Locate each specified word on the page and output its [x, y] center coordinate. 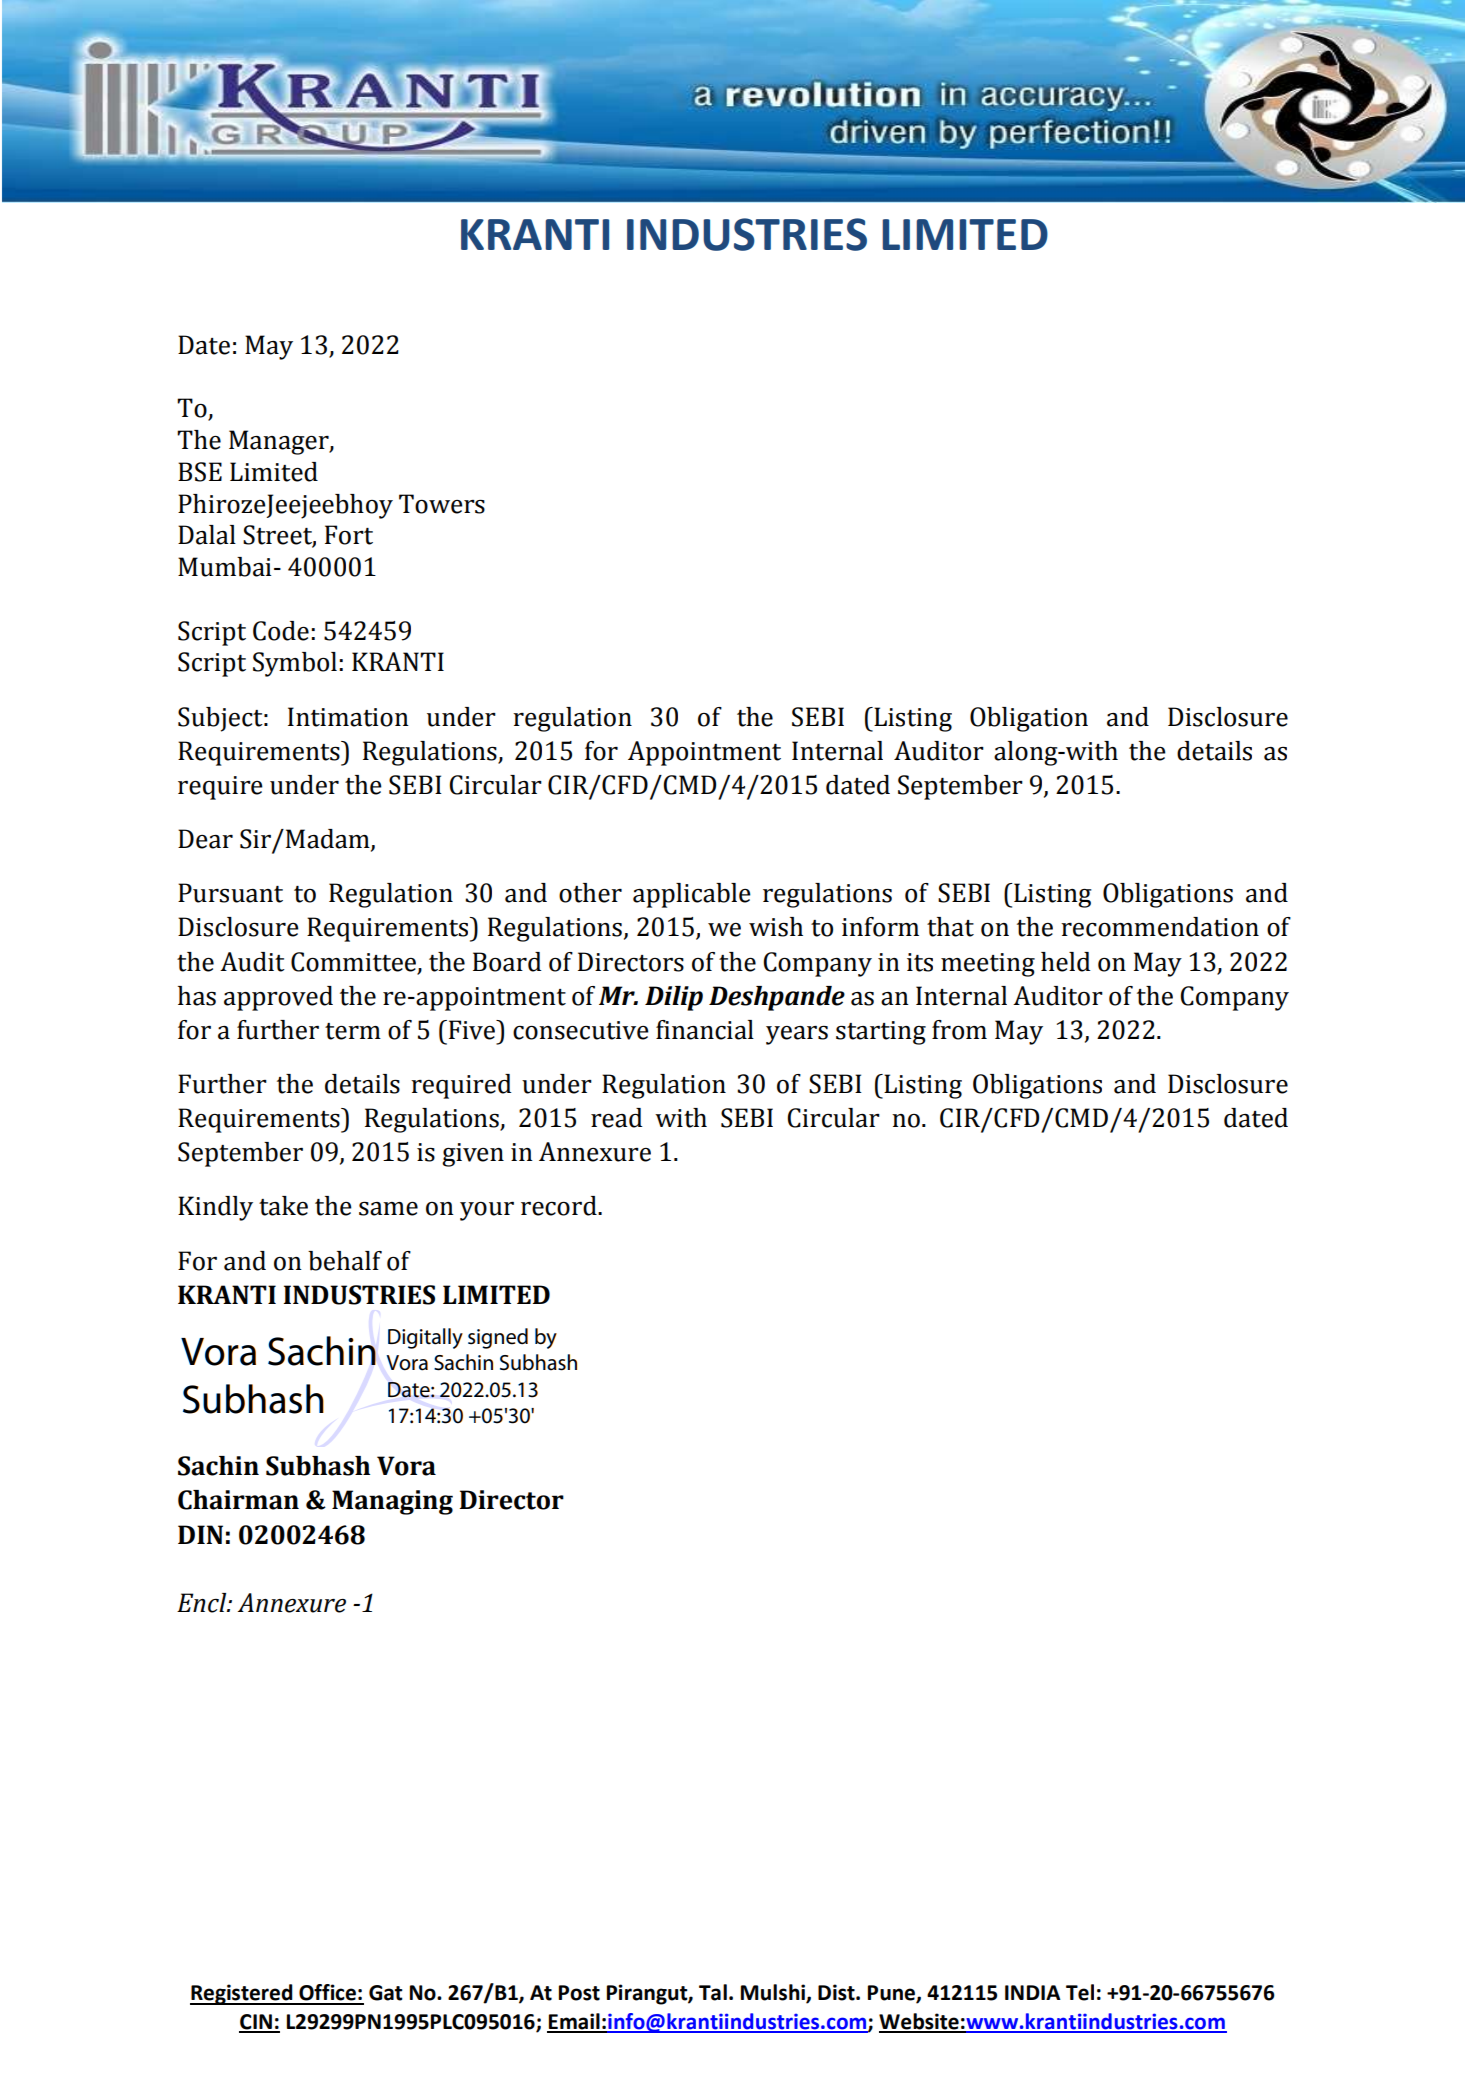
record [560, 1206]
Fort [349, 535]
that [950, 927]
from [959, 1030]
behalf [345, 1261]
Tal [713, 1992]
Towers [442, 504]
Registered [242, 1994]
